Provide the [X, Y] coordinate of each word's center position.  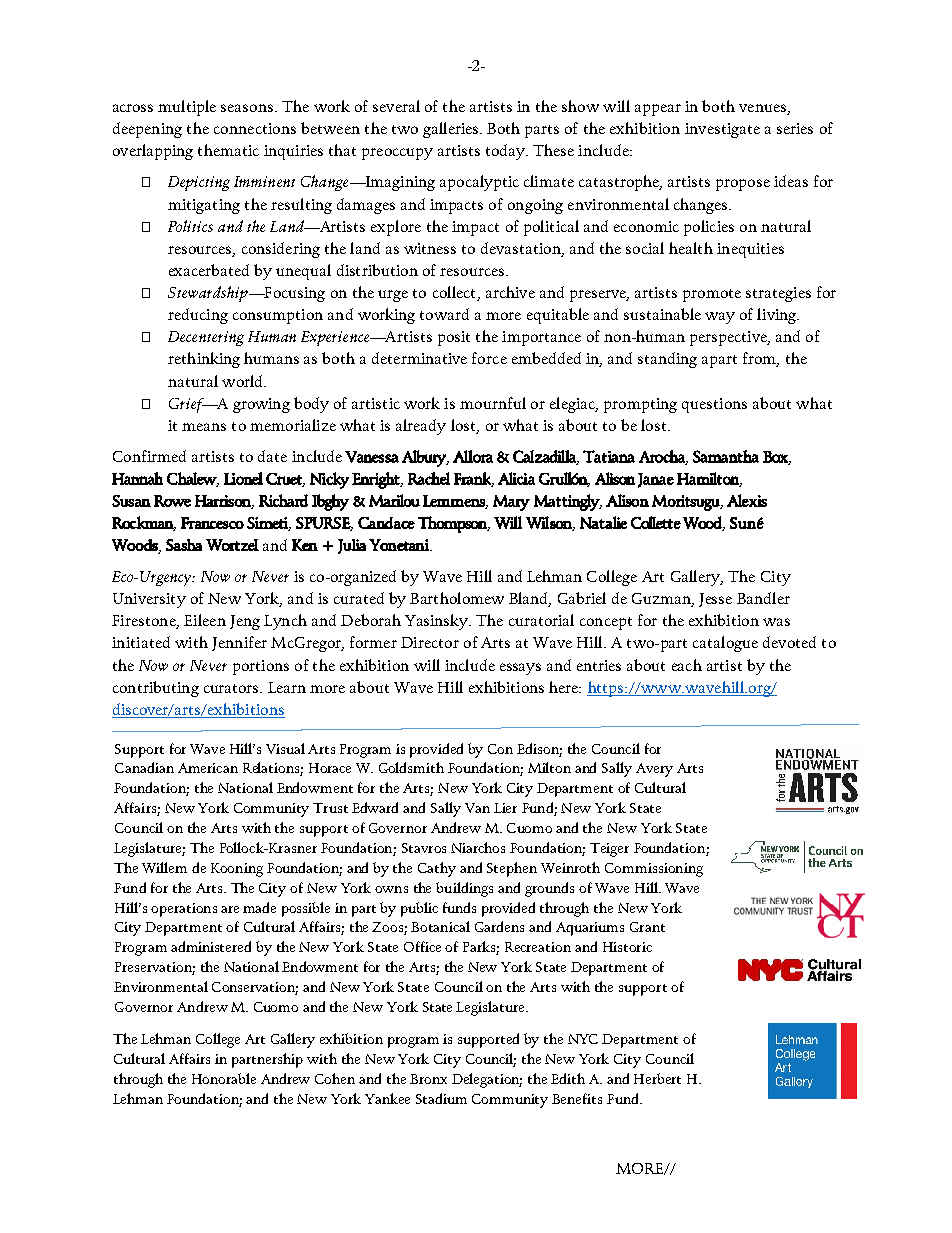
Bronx [428, 1079]
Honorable [224, 1078]
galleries [452, 130]
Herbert [657, 1078]
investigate [722, 130]
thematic [228, 150]
